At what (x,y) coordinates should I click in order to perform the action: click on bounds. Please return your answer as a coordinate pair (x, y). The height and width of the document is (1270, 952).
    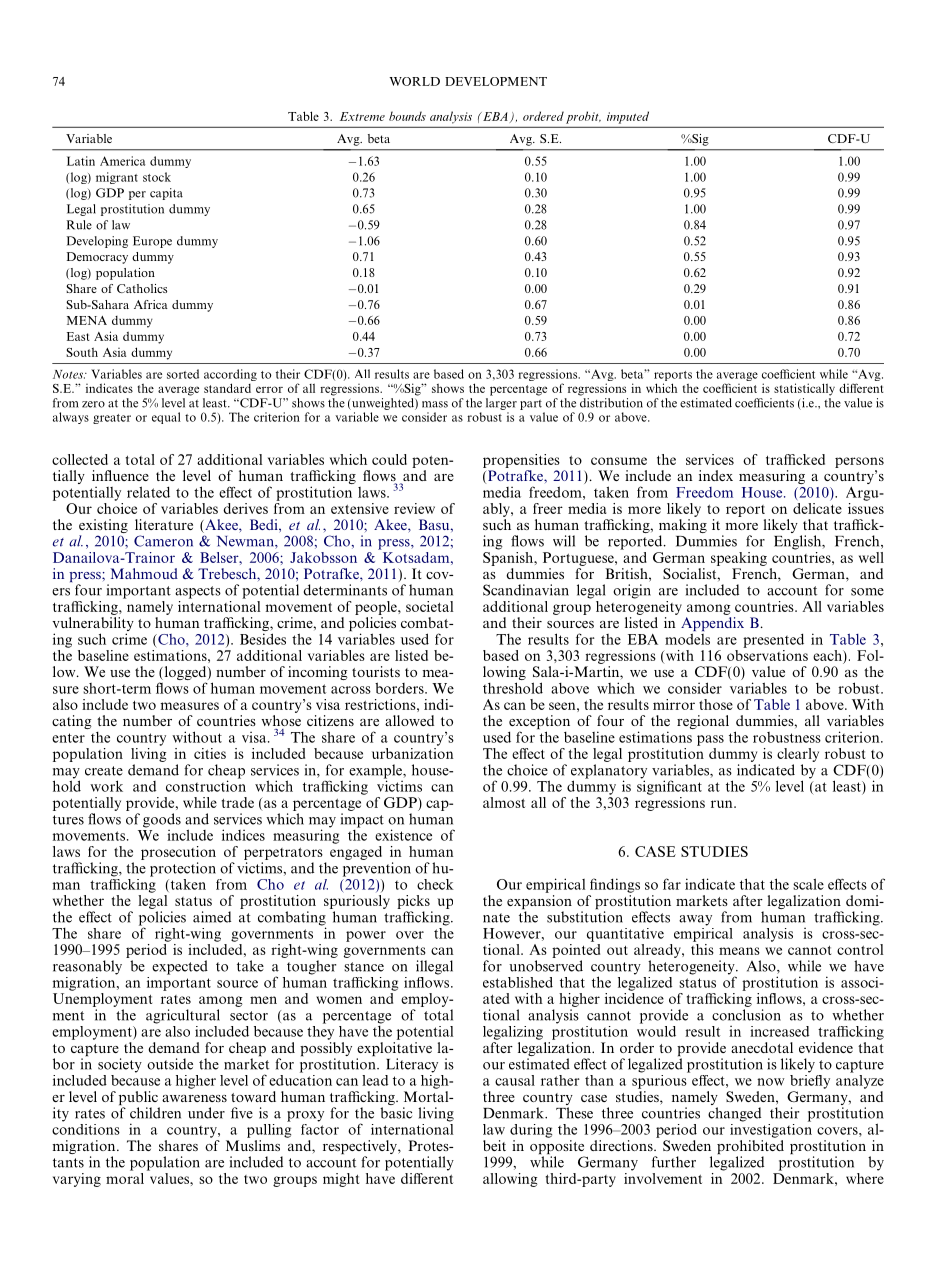
    Looking at the image, I should click on (407, 116).
